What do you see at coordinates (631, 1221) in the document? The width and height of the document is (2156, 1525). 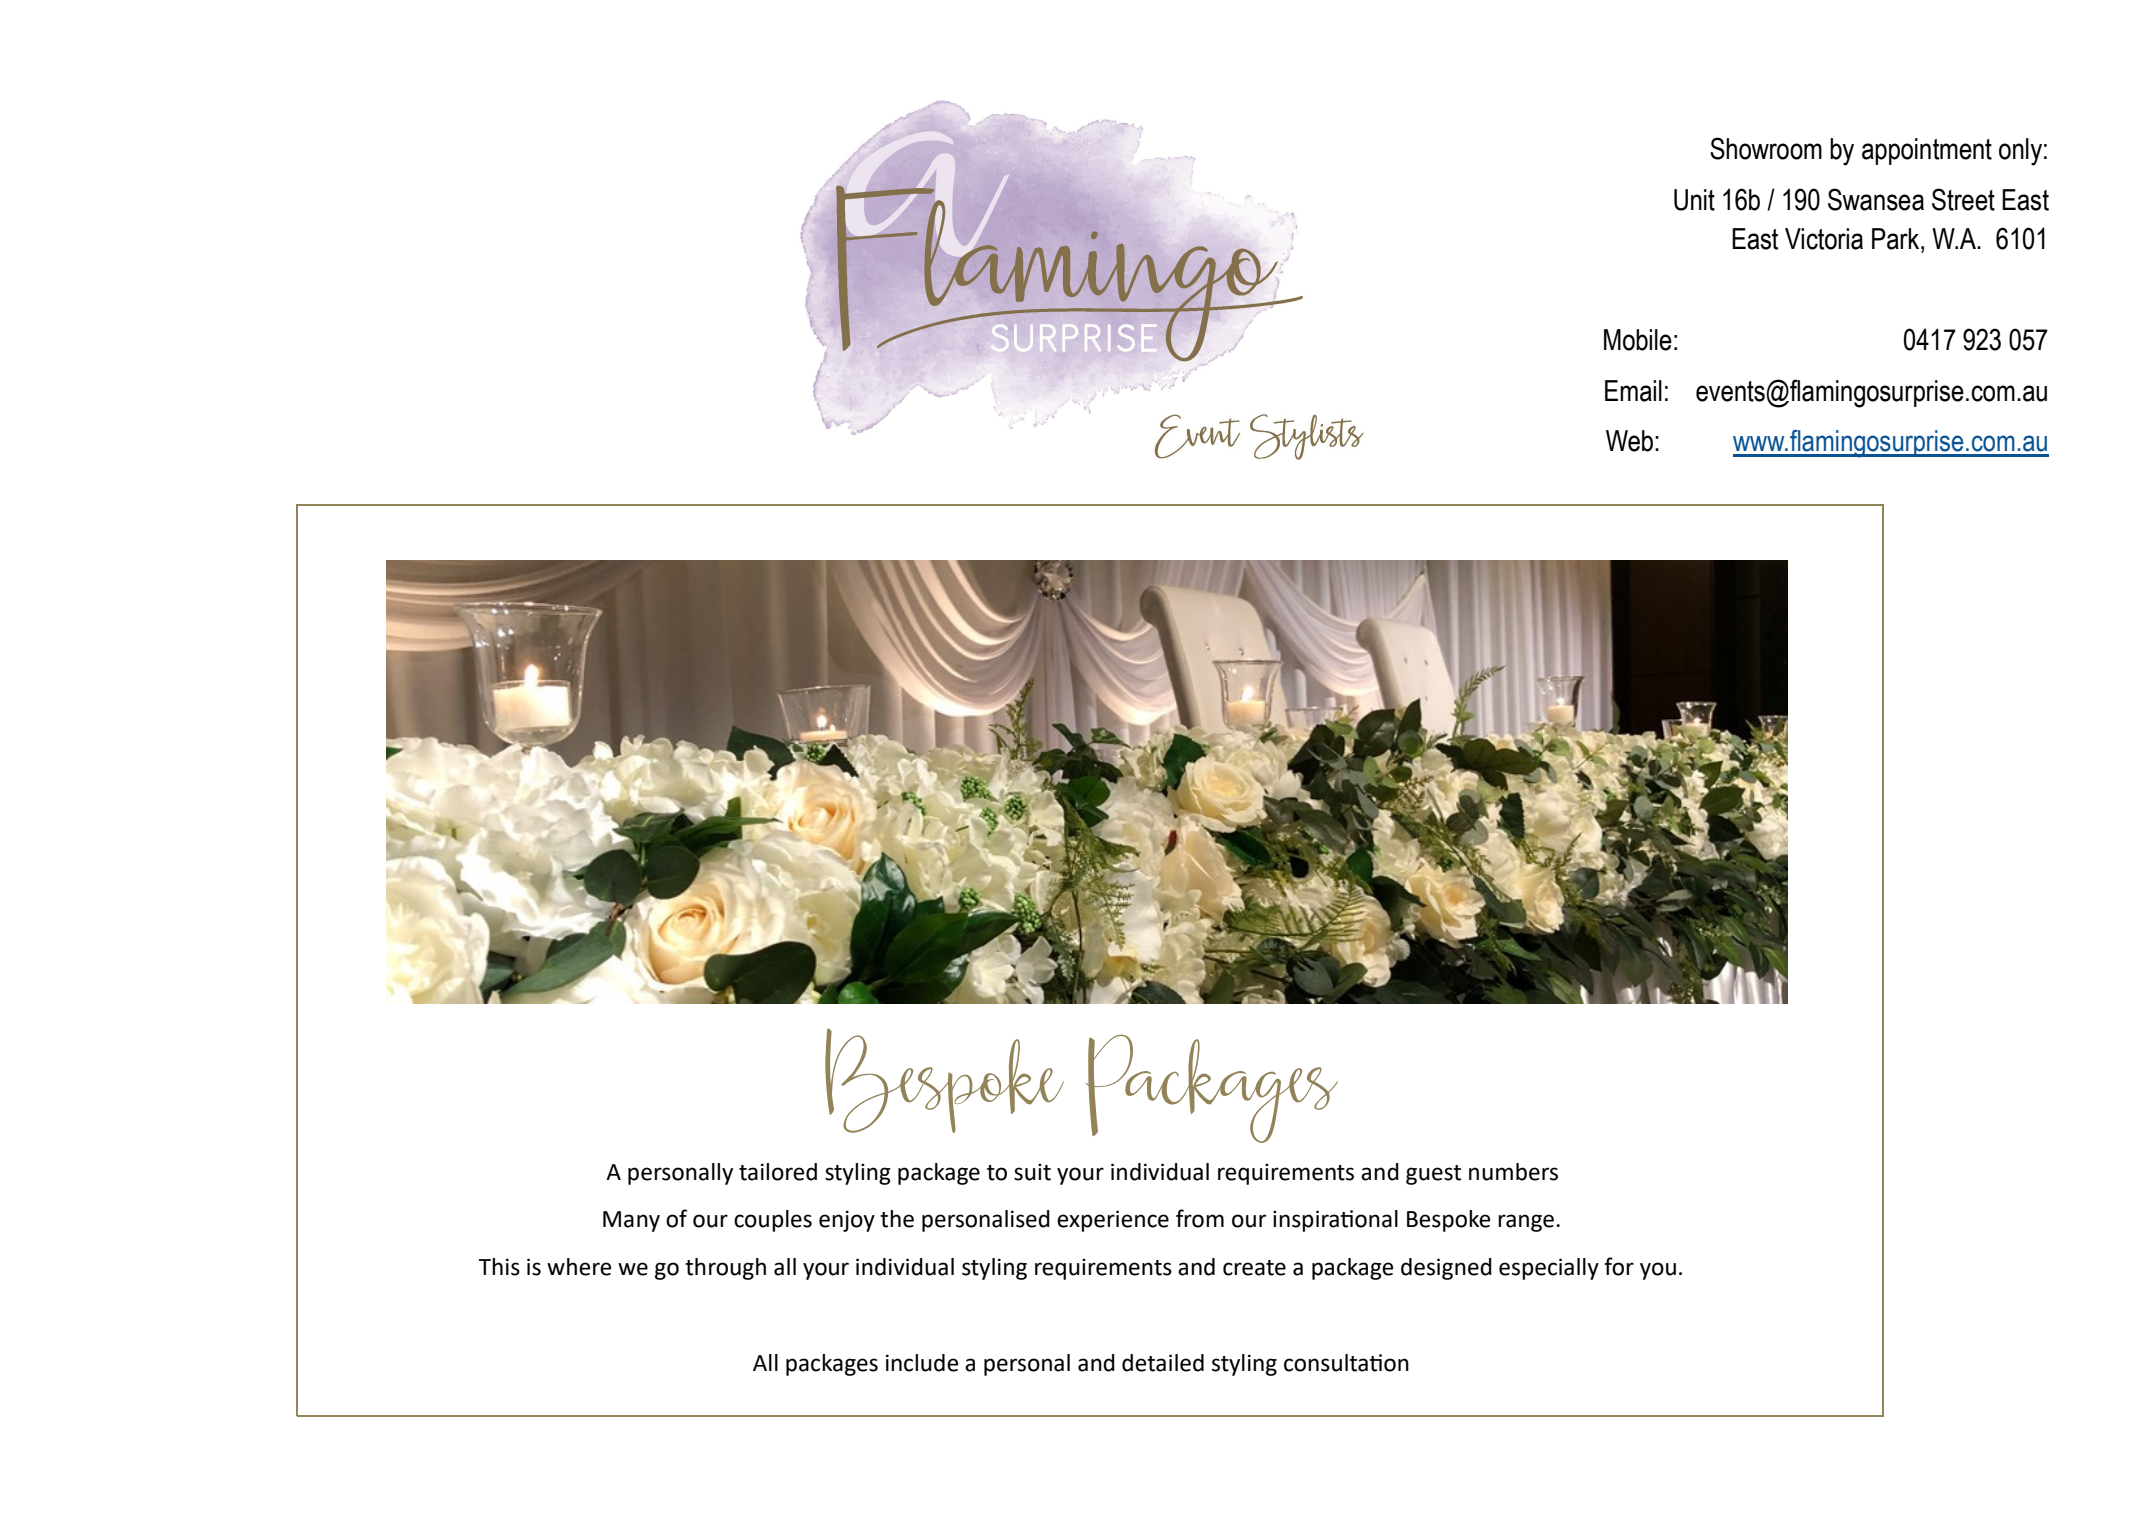 I see `Many` at bounding box center [631, 1221].
